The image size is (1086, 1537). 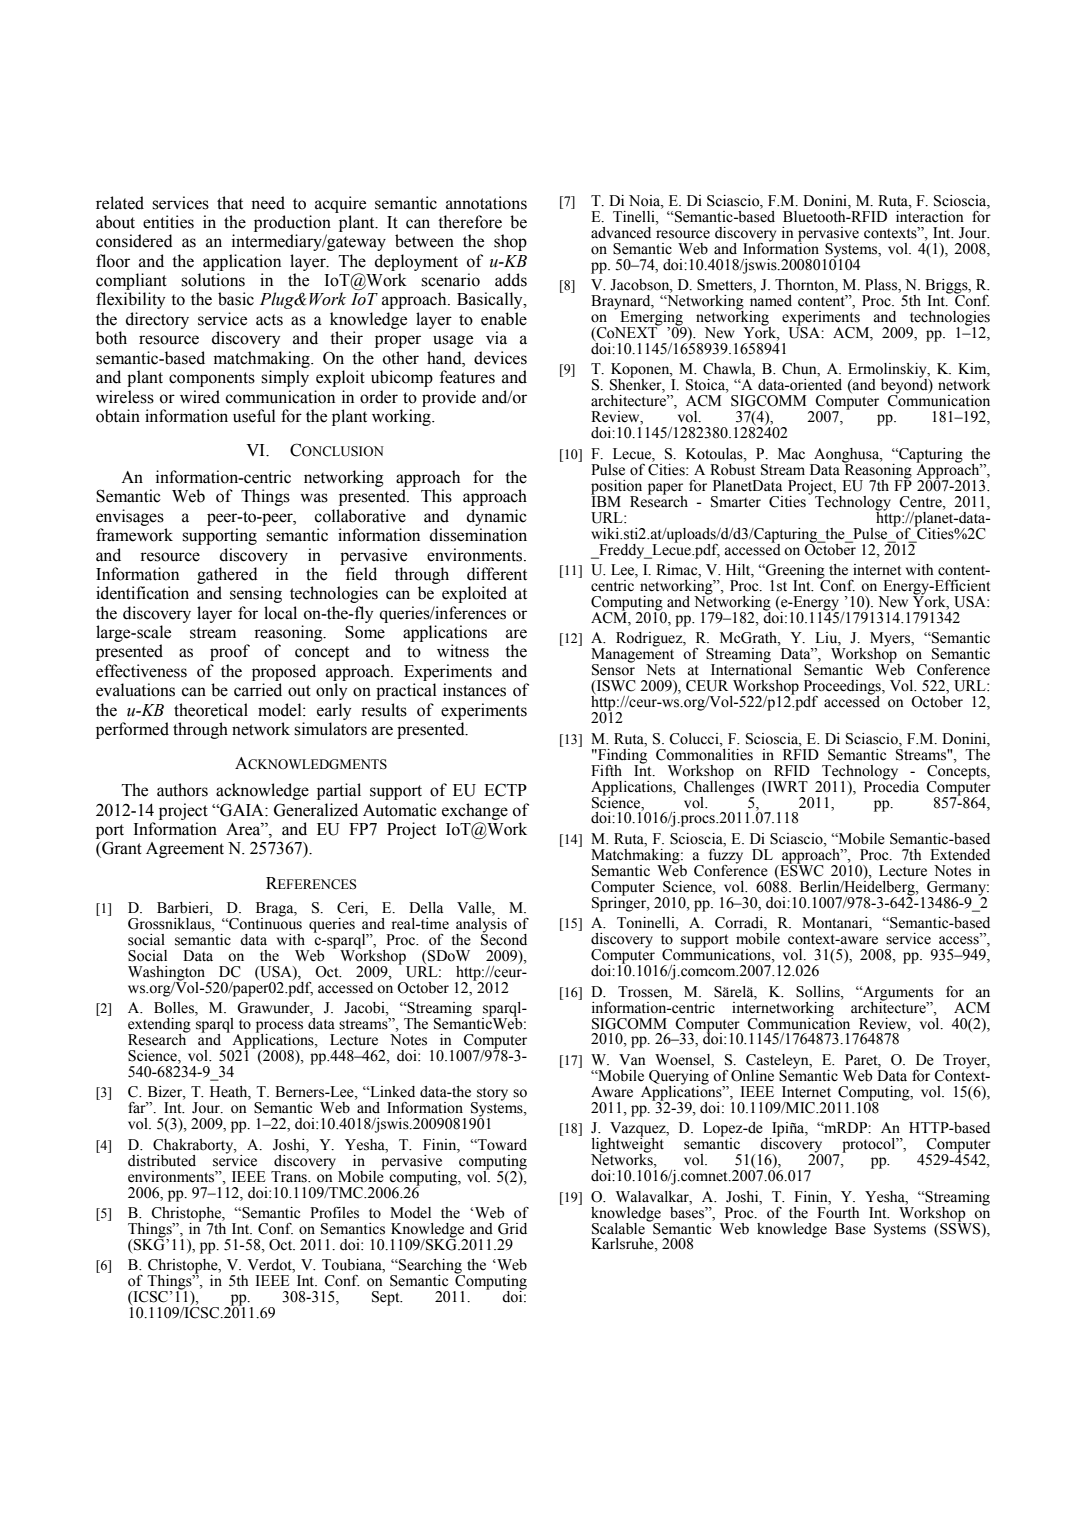 What do you see at coordinates (130, 517) in the image?
I see `envisages` at bounding box center [130, 517].
